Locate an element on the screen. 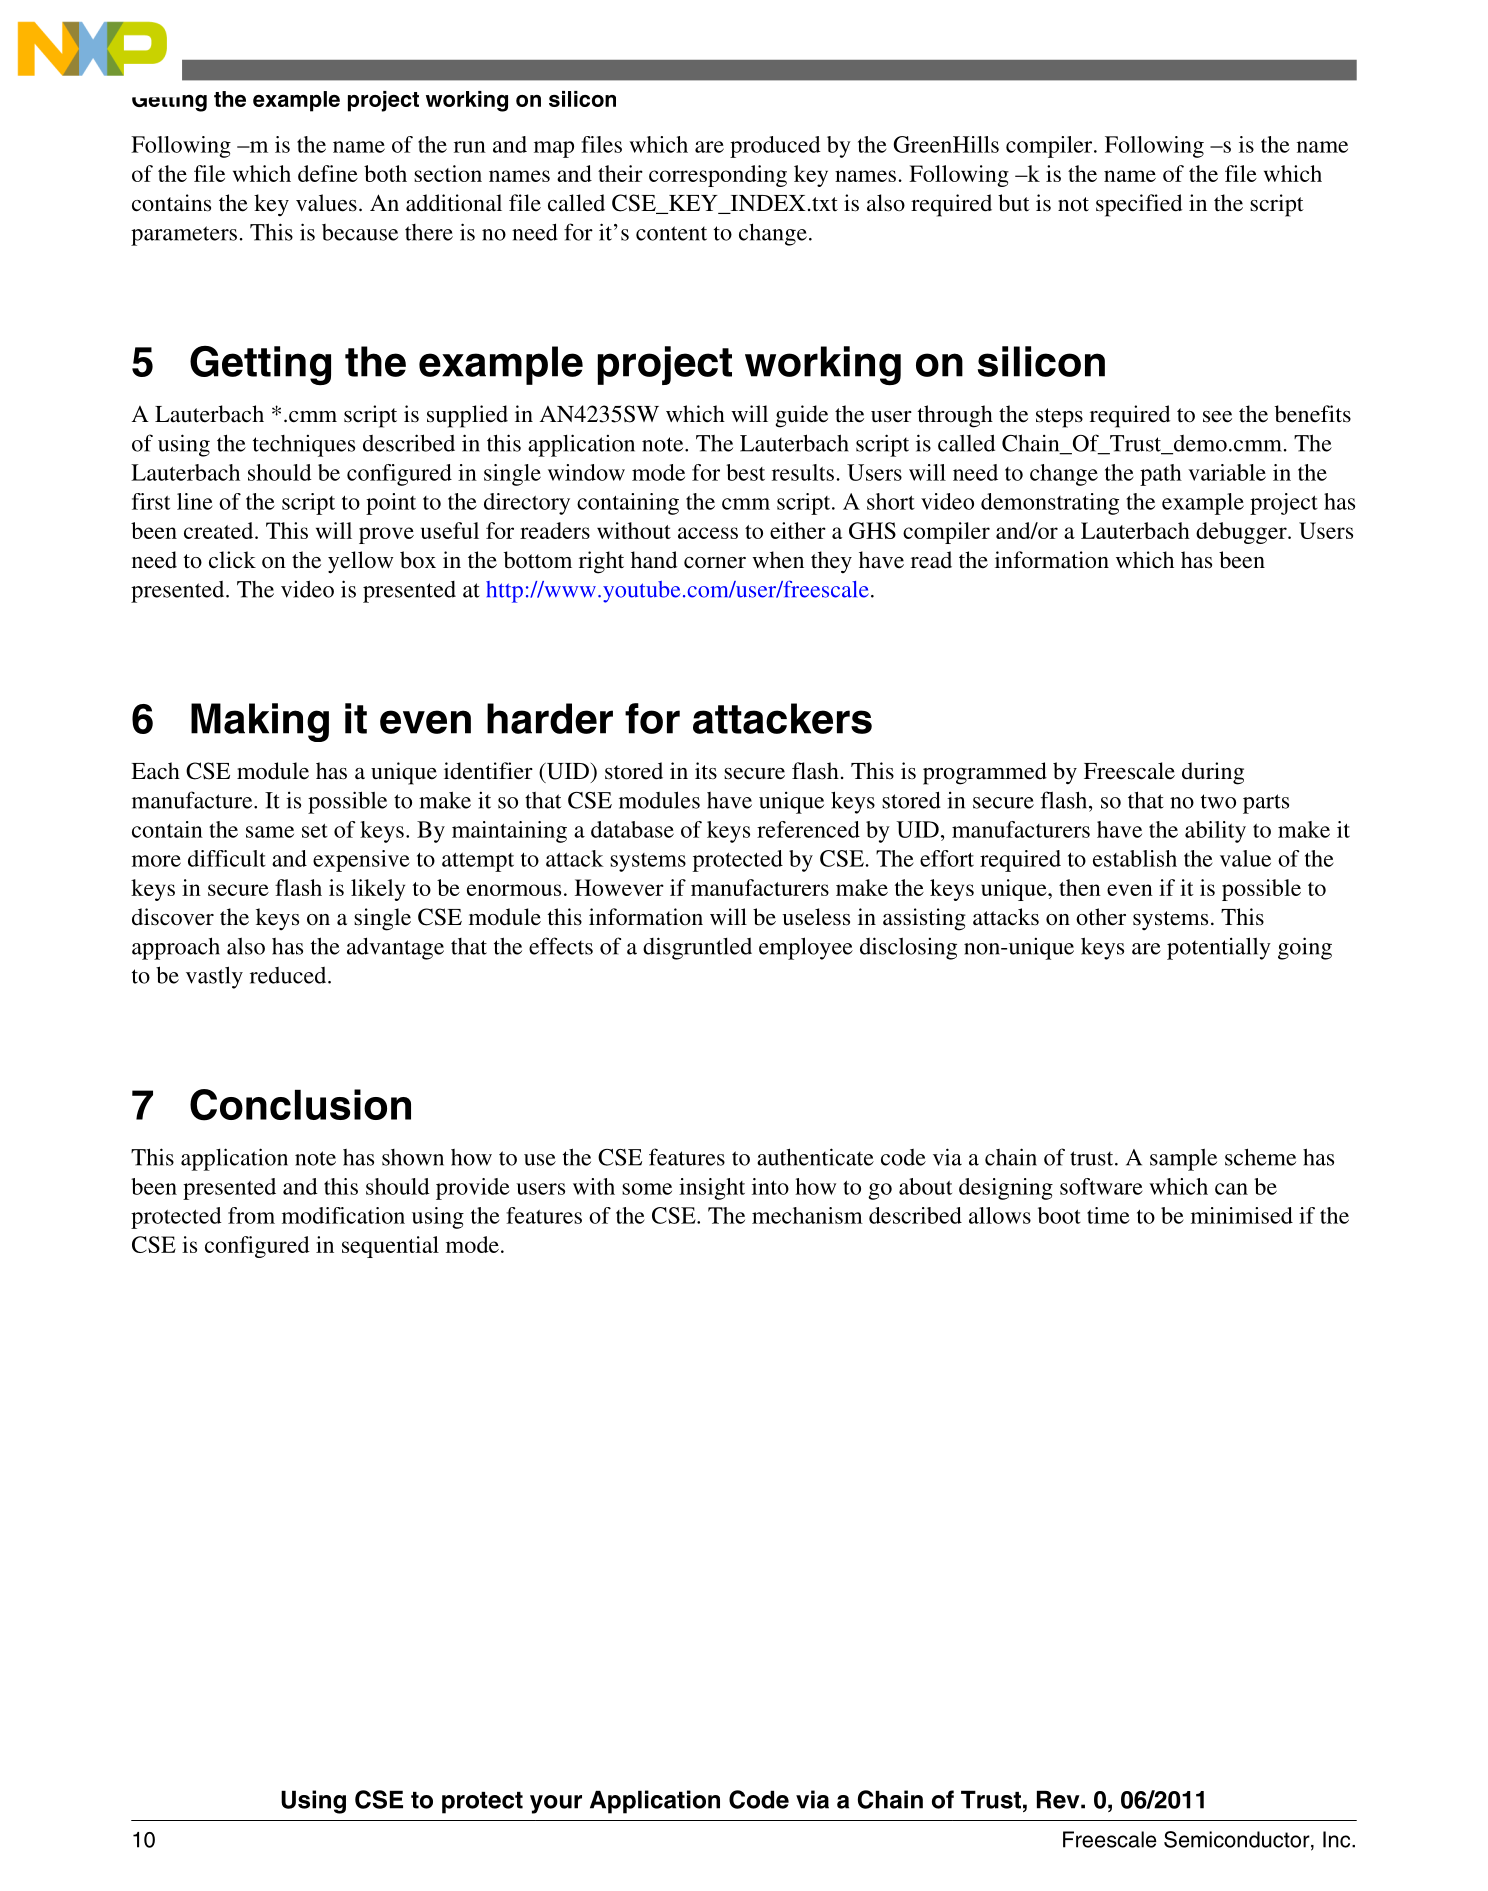 The height and width of the screenshot is (1891, 1488). Making is located at coordinates (260, 722).
